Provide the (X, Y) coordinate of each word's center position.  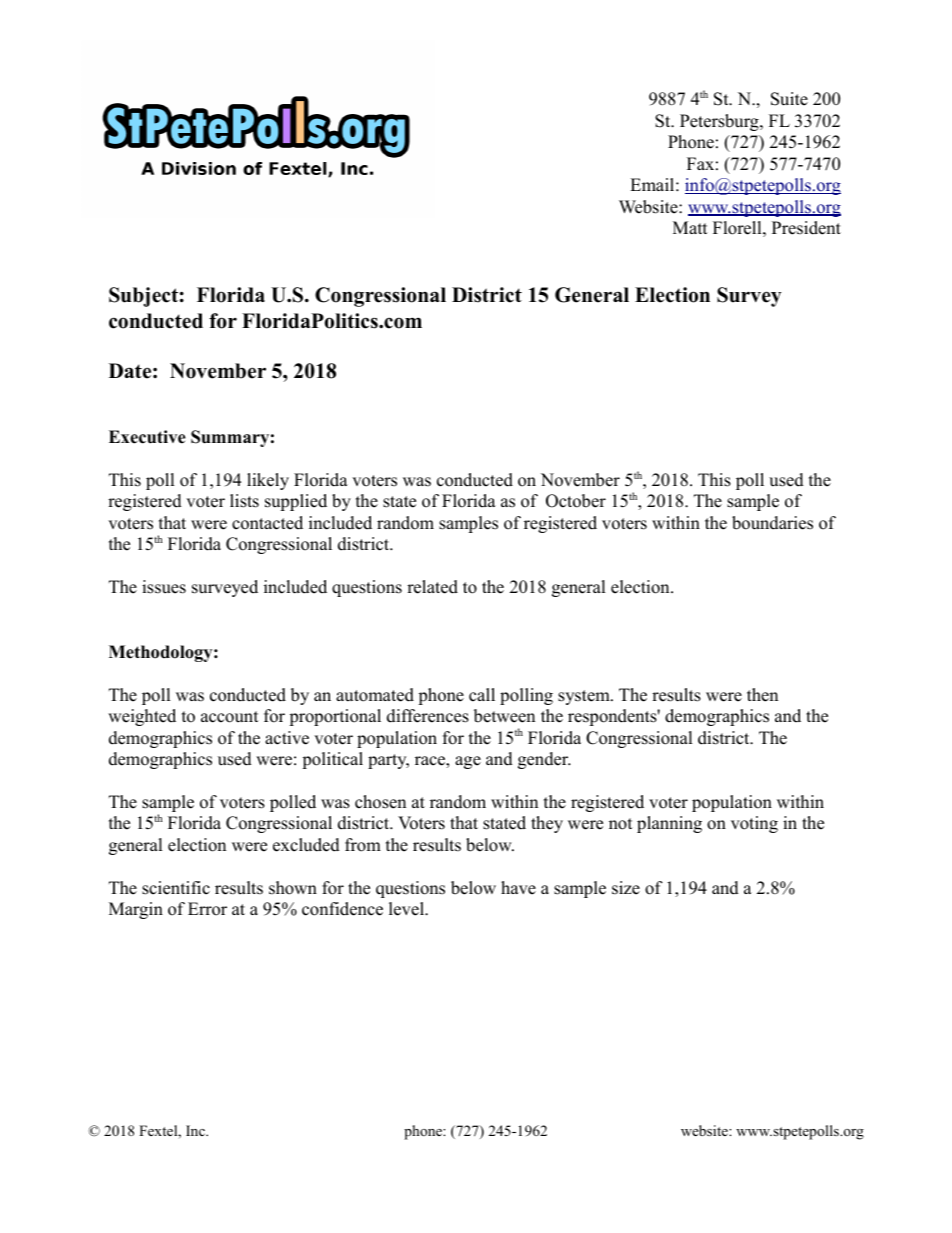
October (576, 501)
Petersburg (720, 122)
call (482, 695)
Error (207, 909)
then (762, 695)
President (806, 228)
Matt (690, 227)
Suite (789, 99)
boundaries (772, 523)
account (230, 717)
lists (244, 501)
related (432, 587)
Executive (147, 437)
